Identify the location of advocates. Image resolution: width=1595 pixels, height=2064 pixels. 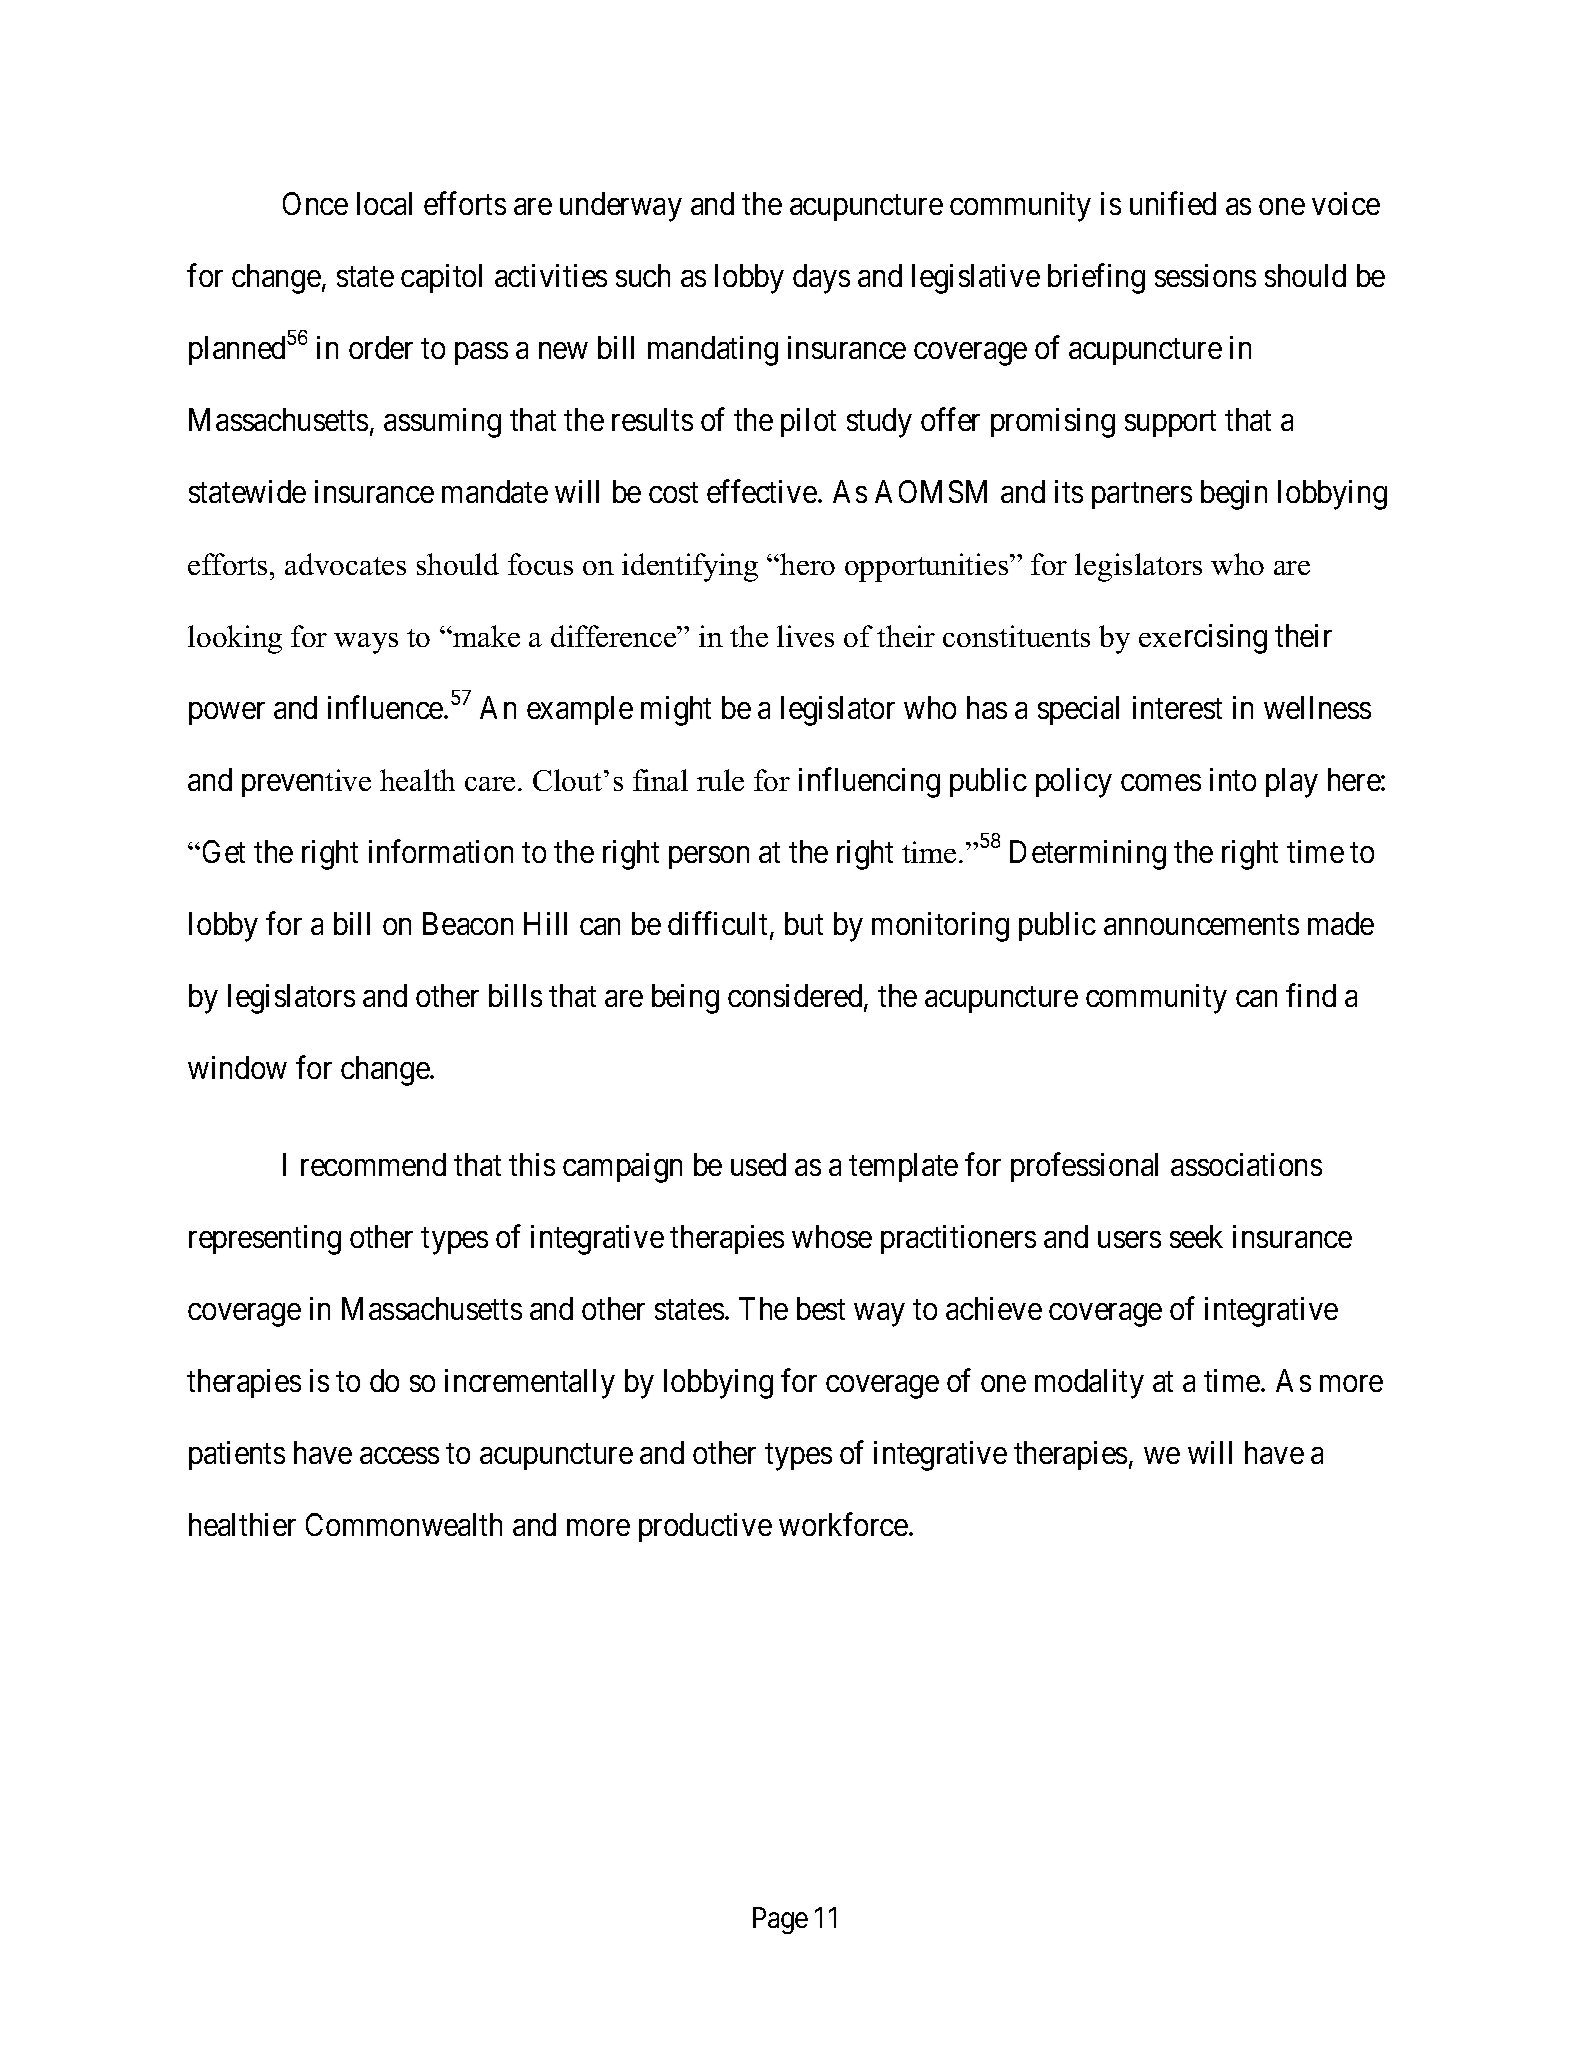
(345, 564).
